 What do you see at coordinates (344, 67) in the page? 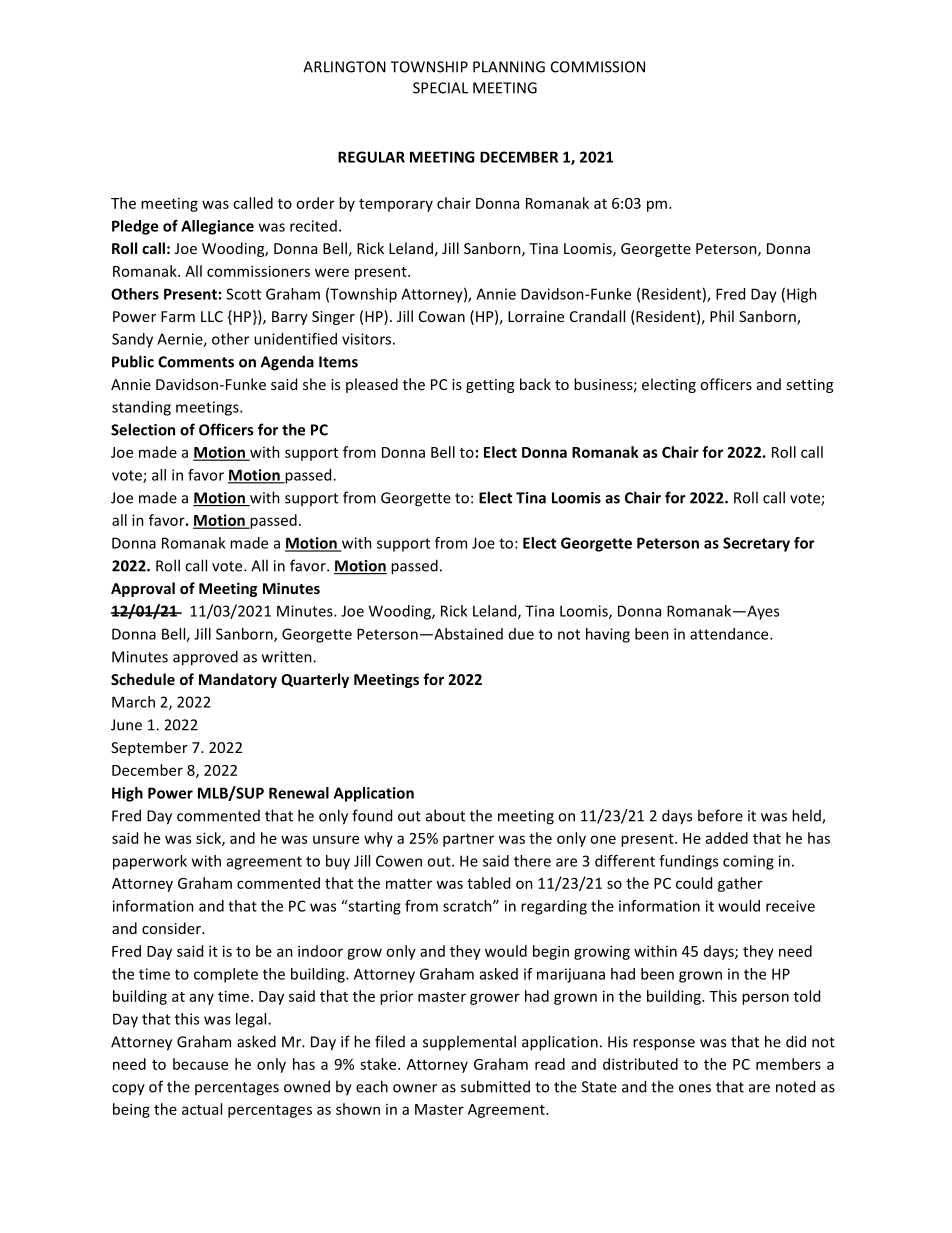
I see `ARLINGTON` at bounding box center [344, 67].
